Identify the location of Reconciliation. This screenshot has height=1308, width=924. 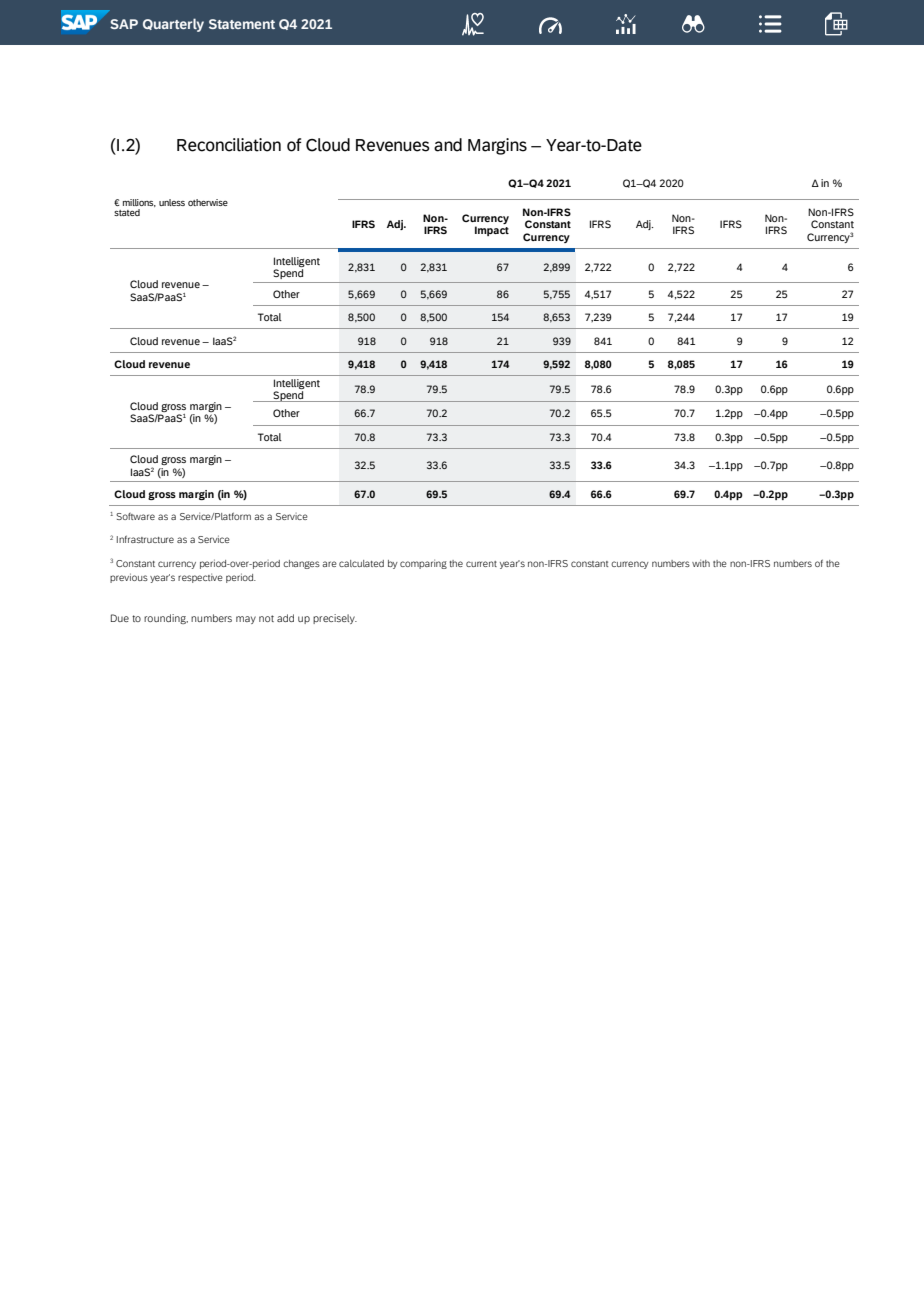
(229, 145).
